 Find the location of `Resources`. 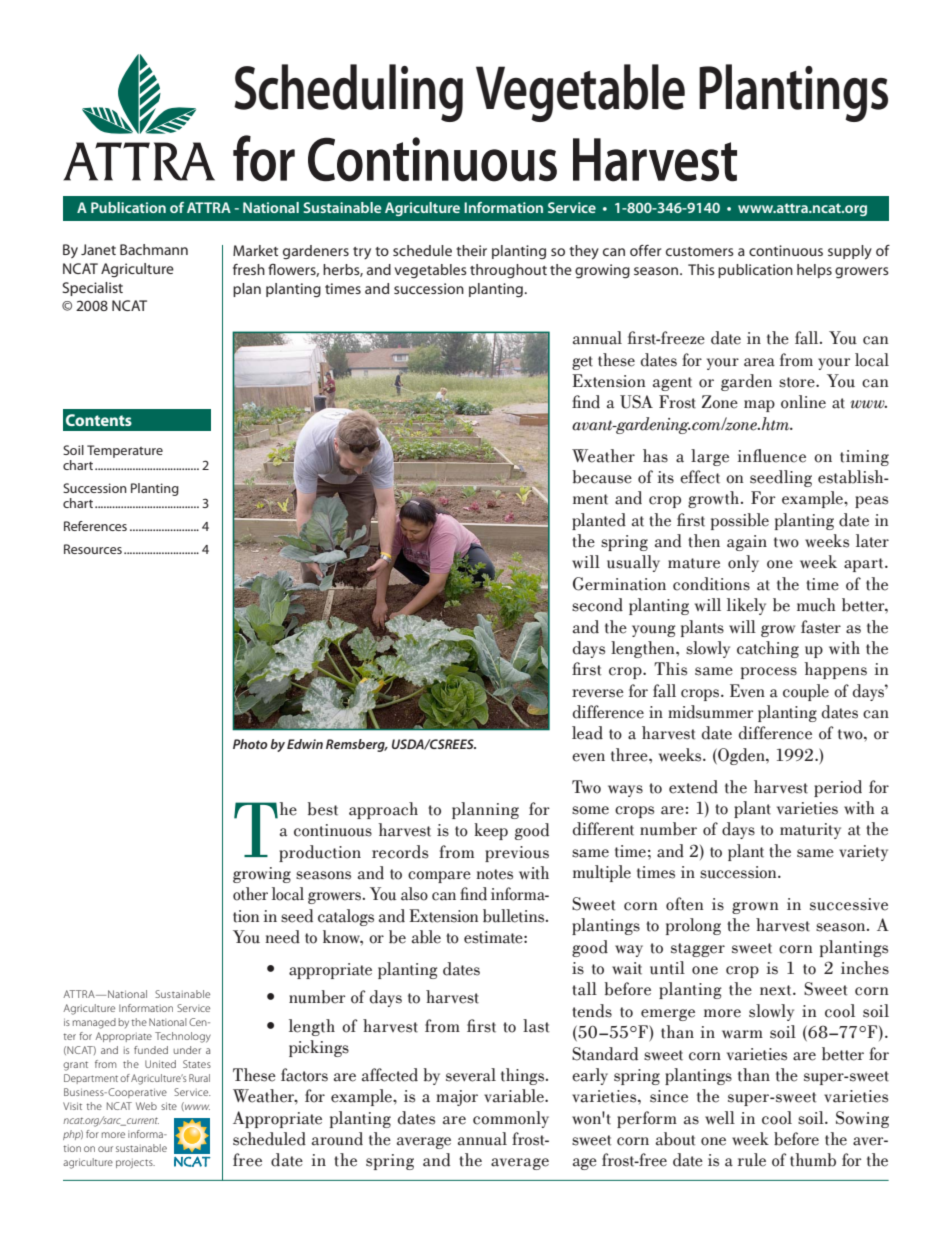

Resources is located at coordinates (93, 549).
